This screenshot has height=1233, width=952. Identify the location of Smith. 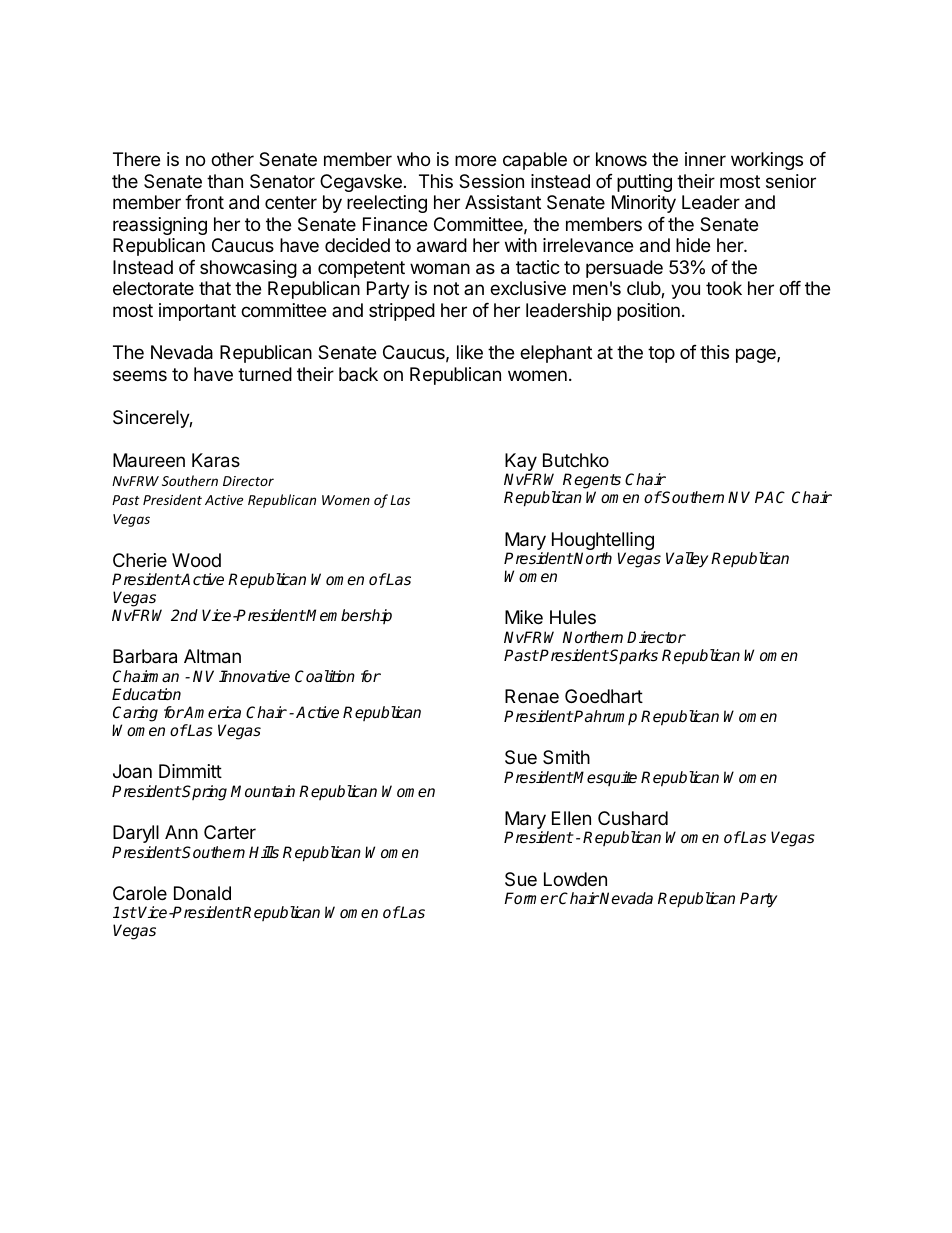
(566, 757).
